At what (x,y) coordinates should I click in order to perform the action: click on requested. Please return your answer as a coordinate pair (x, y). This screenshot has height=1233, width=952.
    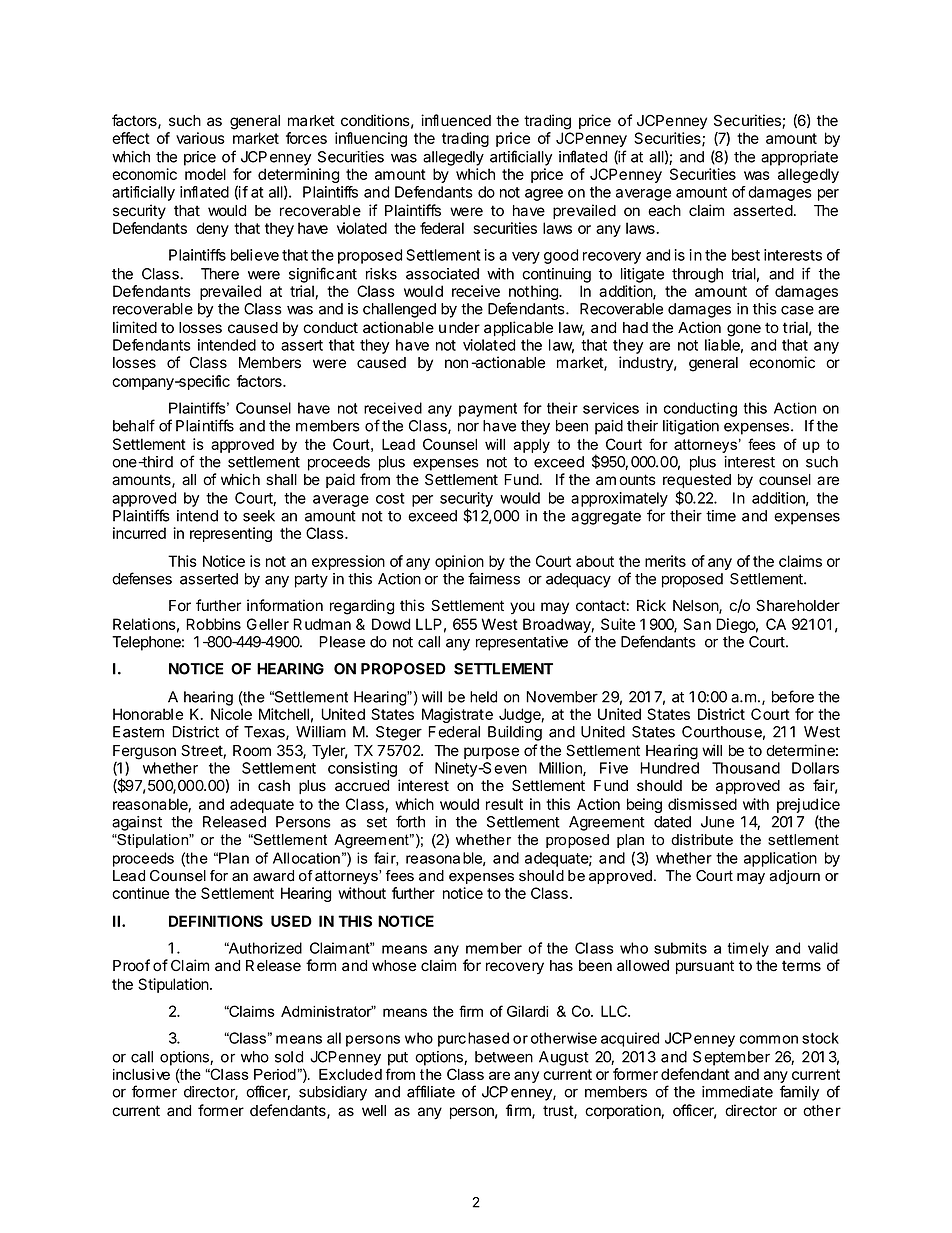
    Looking at the image, I should click on (697, 481).
